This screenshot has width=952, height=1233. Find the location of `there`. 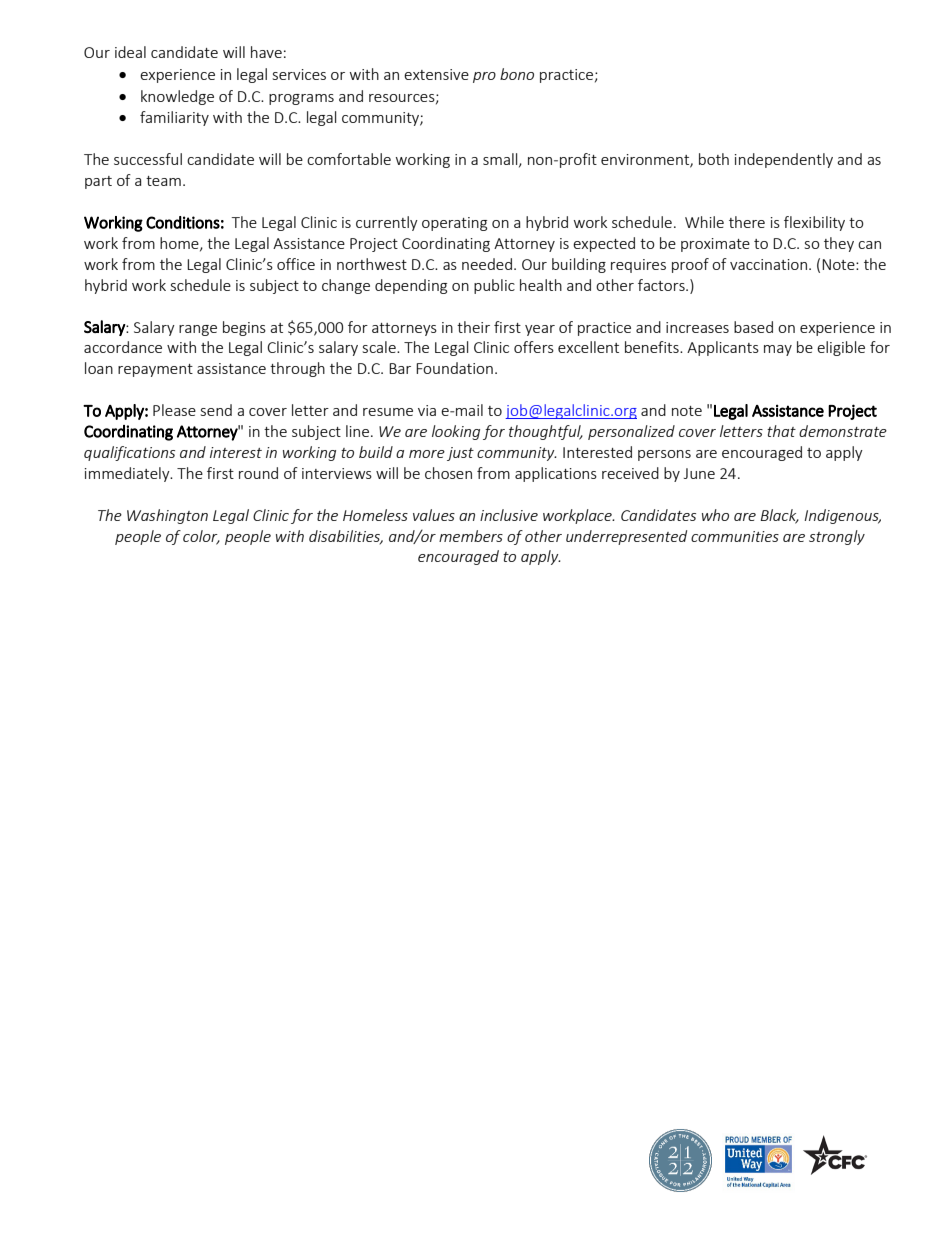

there is located at coordinates (747, 222).
